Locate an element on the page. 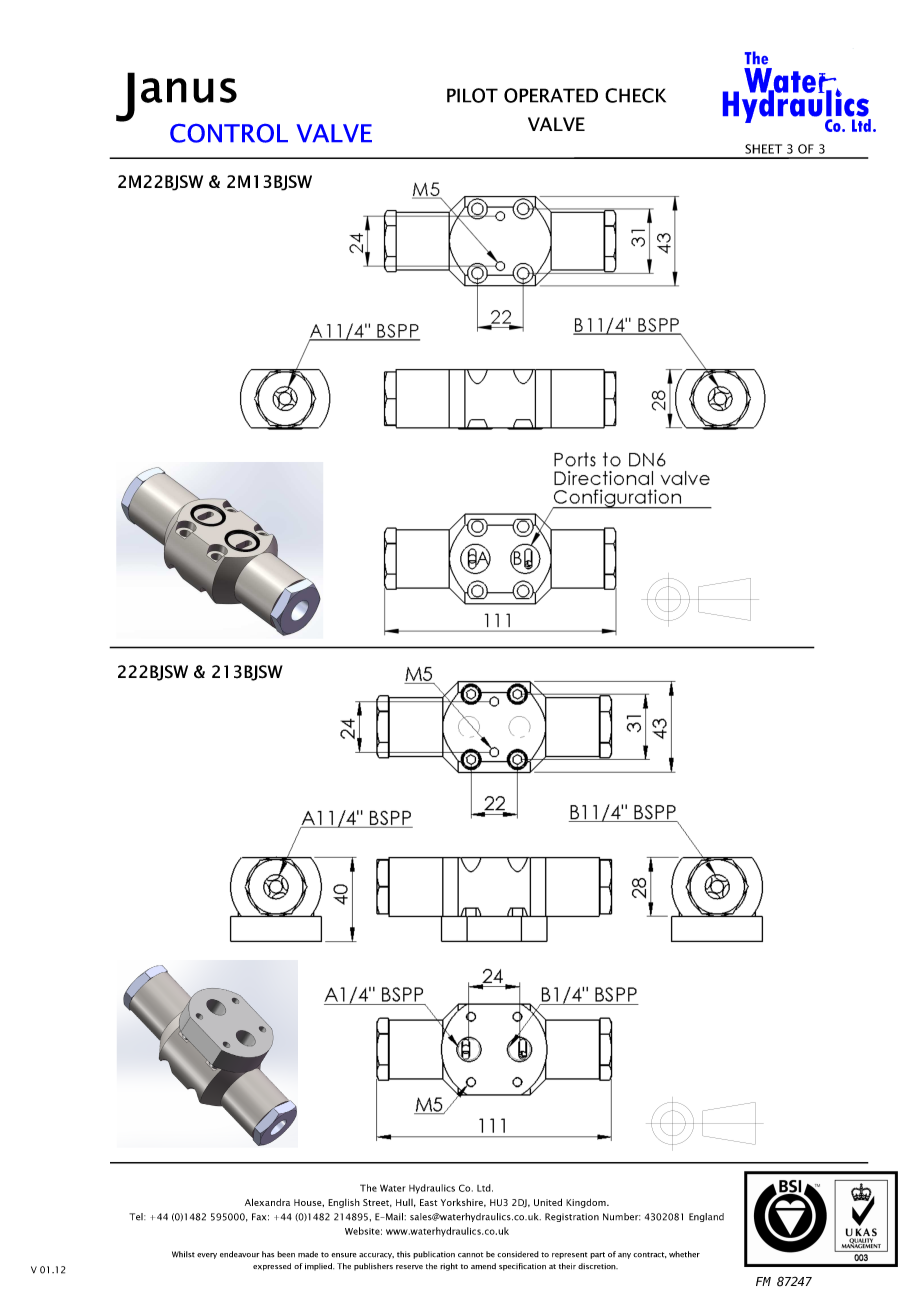 The width and height of the document is (924, 1308). English is located at coordinates (344, 1203).
